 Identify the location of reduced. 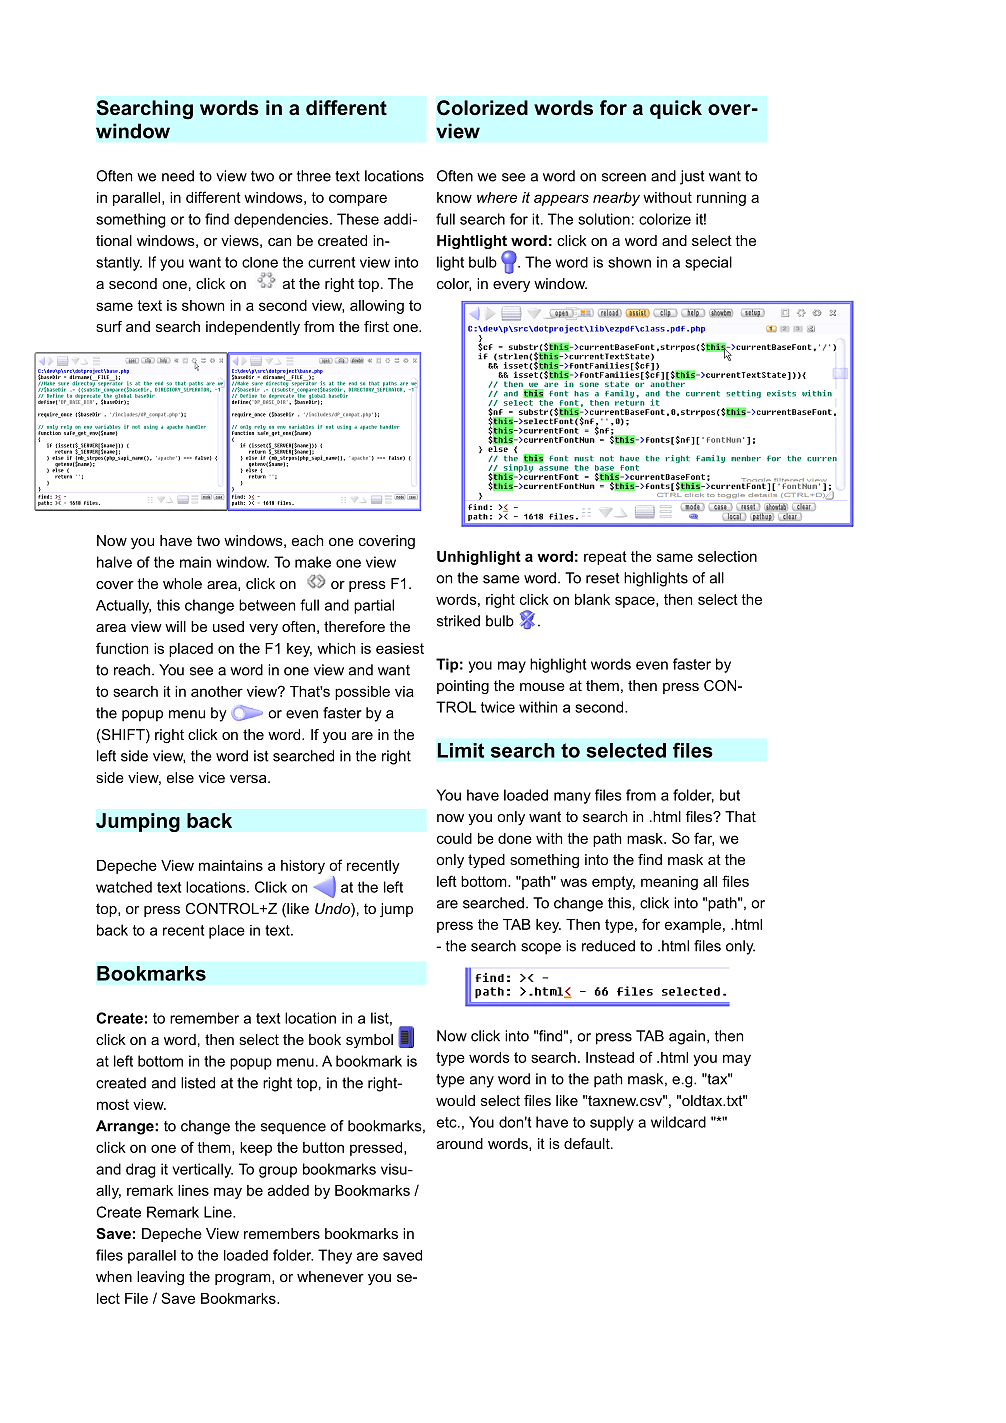
(608, 946).
